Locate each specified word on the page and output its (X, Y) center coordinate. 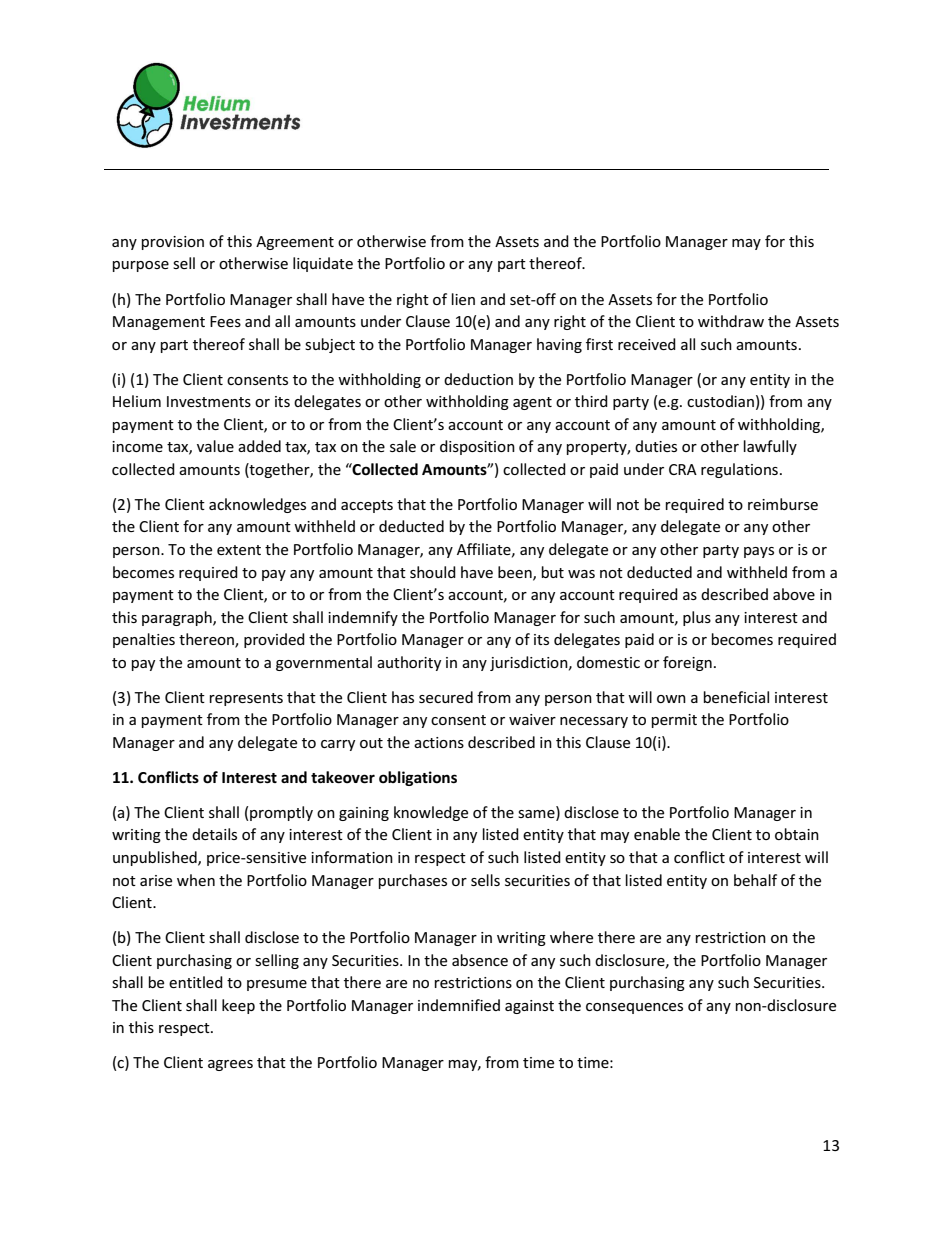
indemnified (459, 1005)
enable (657, 834)
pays (759, 552)
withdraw (731, 321)
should (433, 572)
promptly (281, 813)
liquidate (323, 264)
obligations (418, 778)
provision (173, 243)
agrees (230, 1065)
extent (239, 550)
